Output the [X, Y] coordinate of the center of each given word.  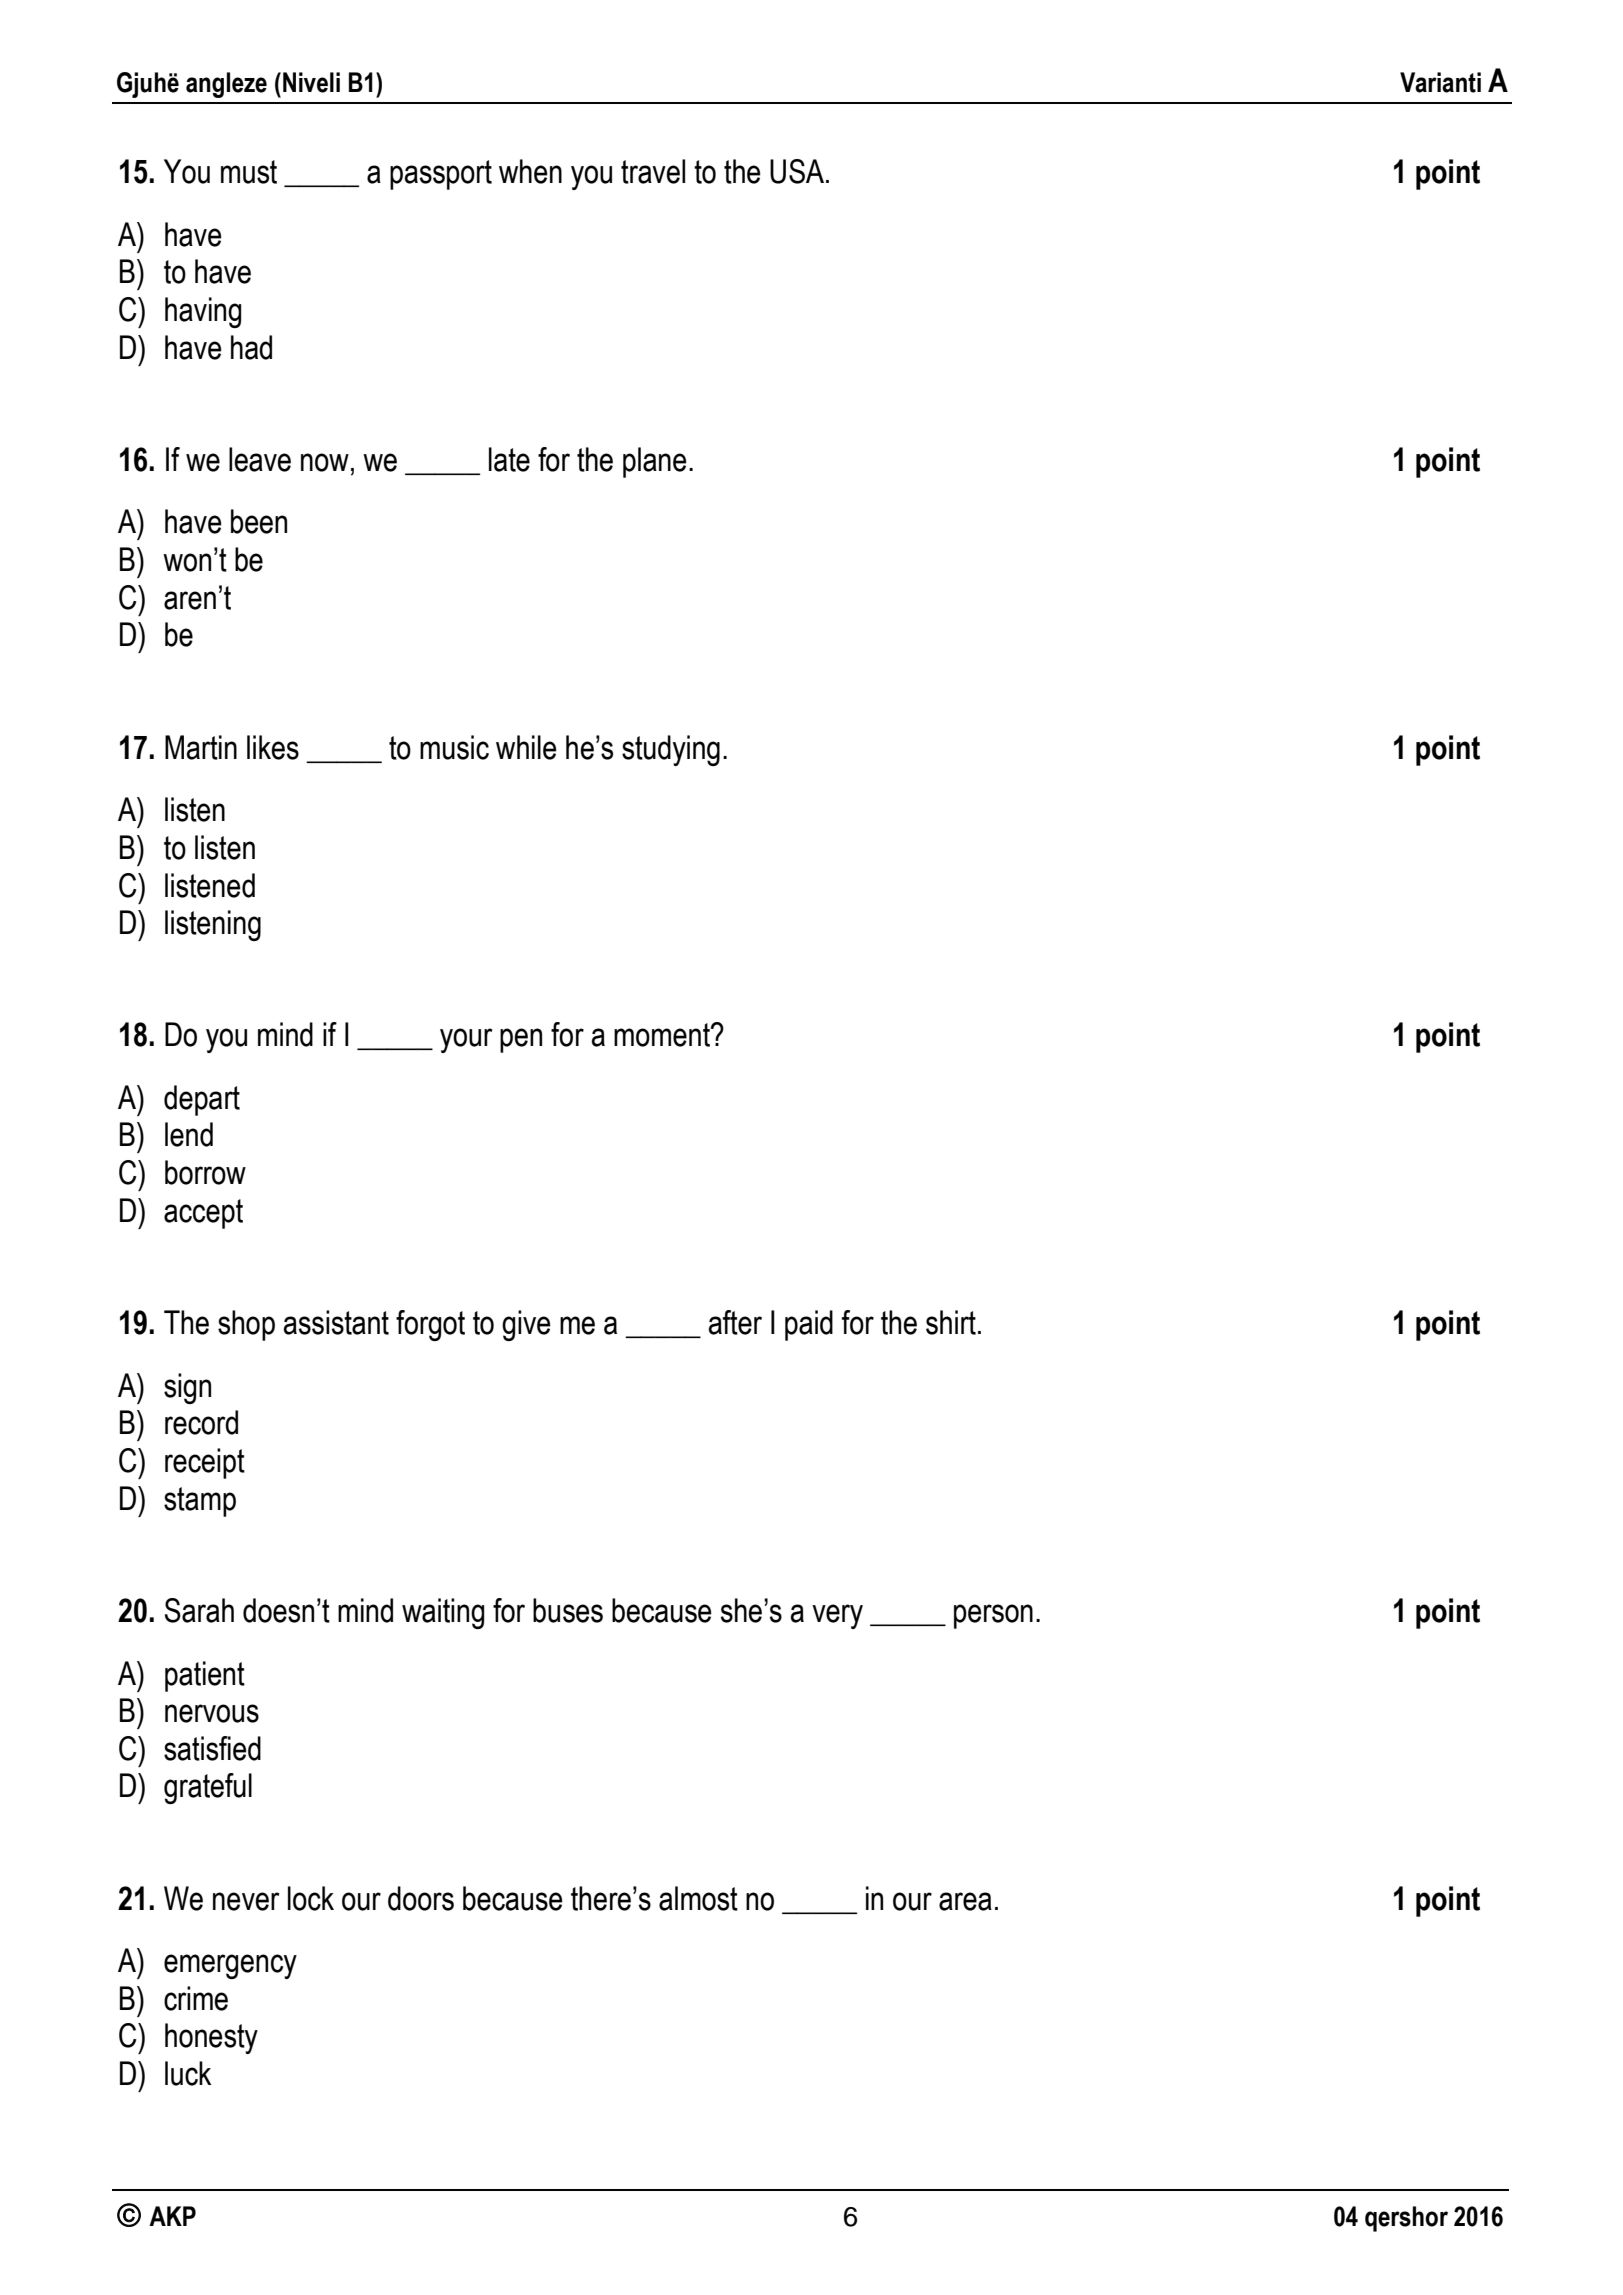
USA [798, 171]
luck [188, 2073]
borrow [205, 1172]
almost [698, 1898]
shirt [951, 1322]
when [530, 171]
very [837, 1616]
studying [671, 750]
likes [273, 747]
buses [568, 1610]
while [526, 747]
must [249, 172]
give [526, 1325]
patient [205, 1676]
